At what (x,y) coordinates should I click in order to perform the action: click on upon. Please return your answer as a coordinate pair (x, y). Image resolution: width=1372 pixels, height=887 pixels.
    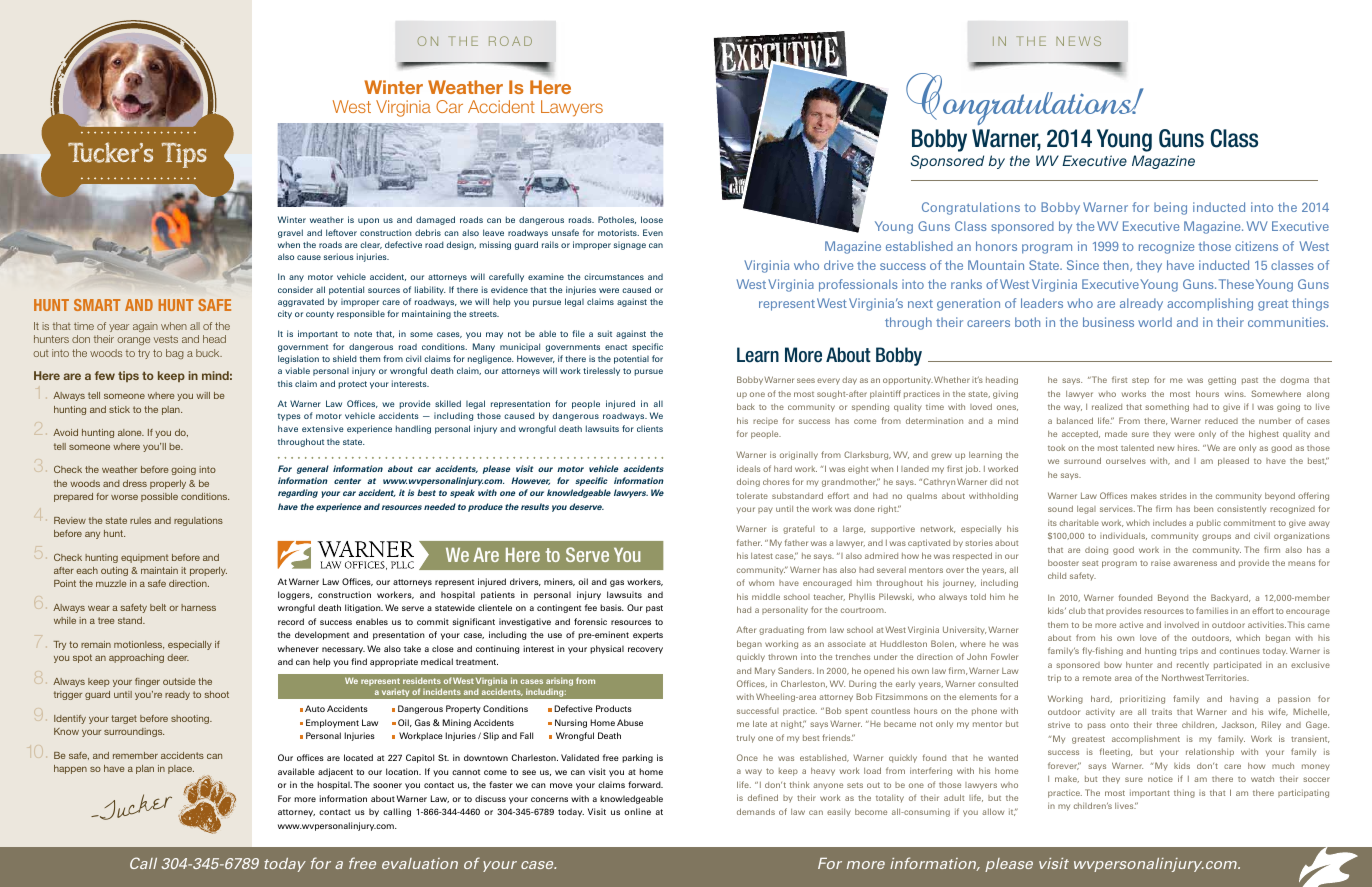
    Looking at the image, I should click on (368, 221).
